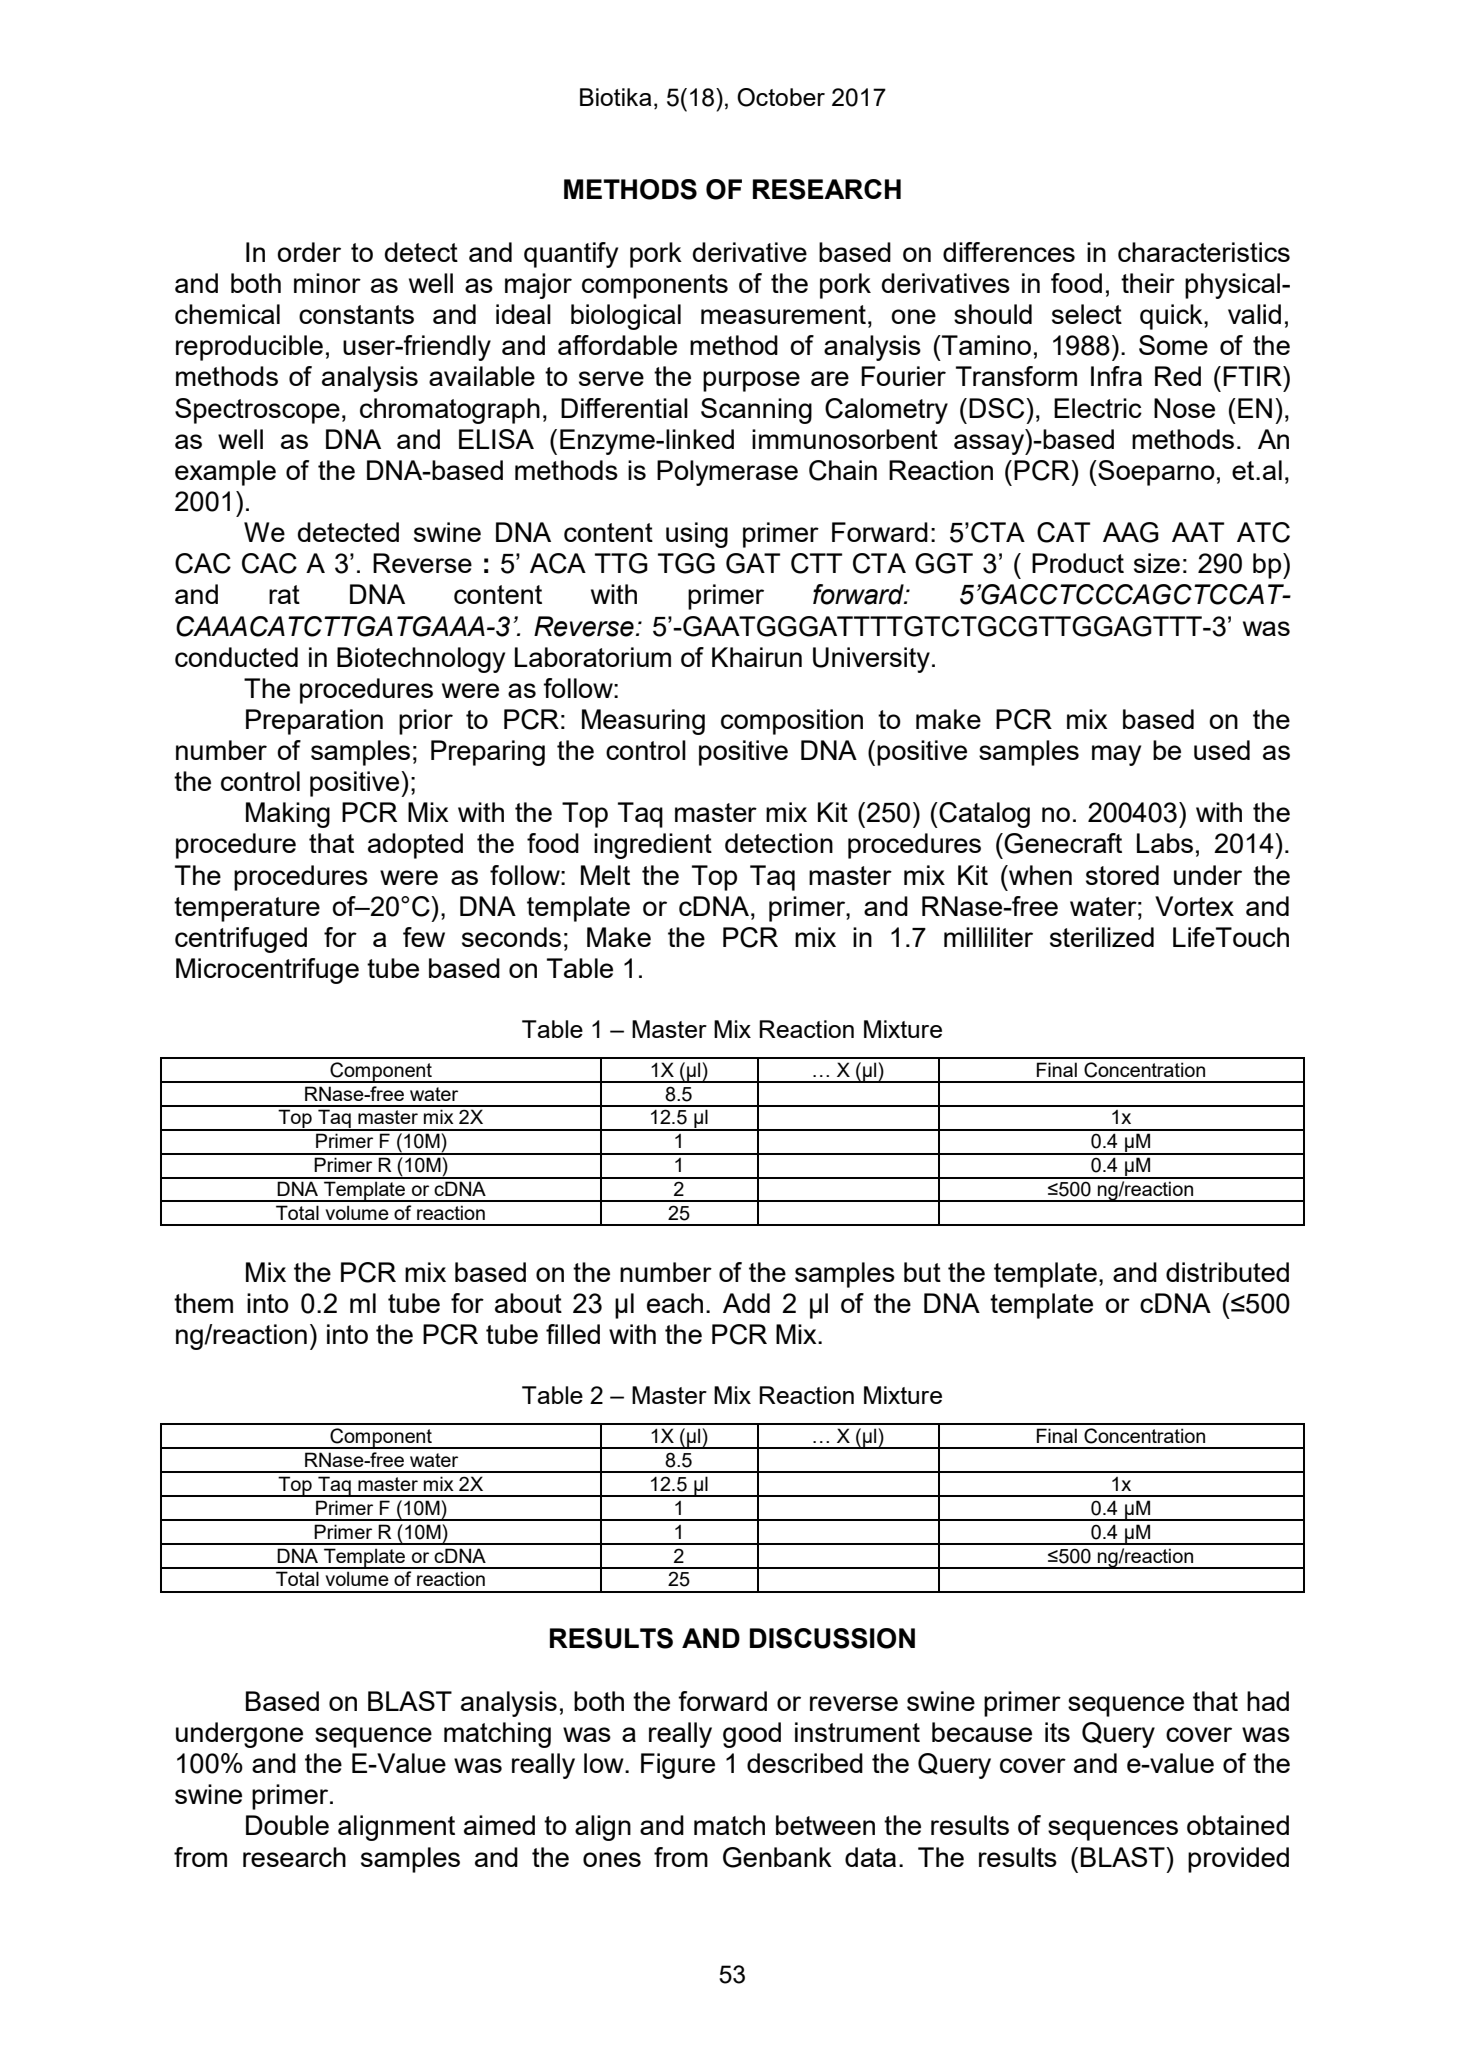 The height and width of the image is (2072, 1465). I want to click on Double, so click(287, 1825).
